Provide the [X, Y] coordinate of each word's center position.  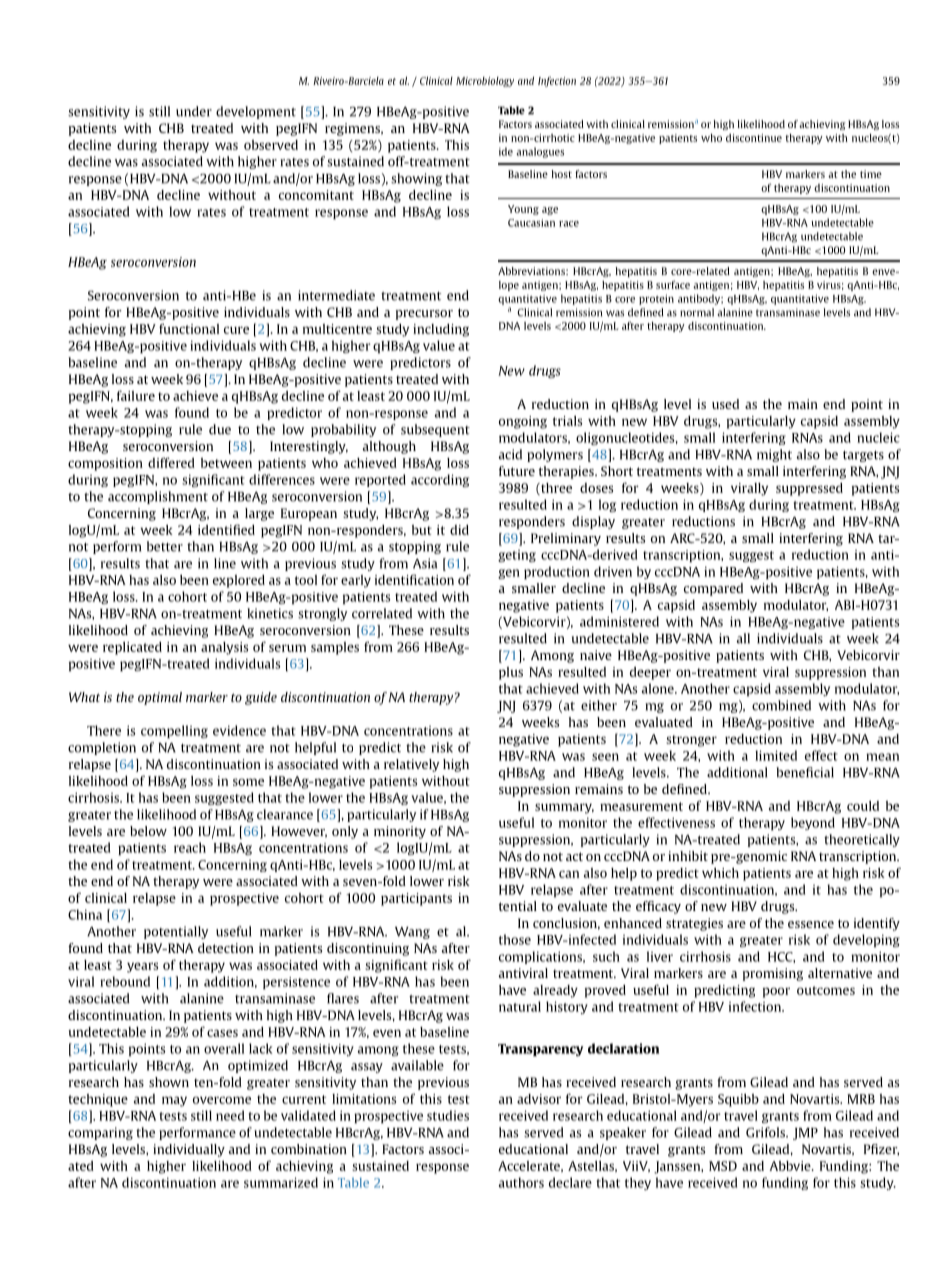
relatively [411, 765]
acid [510, 454]
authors [521, 1182]
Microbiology [485, 82]
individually [189, 1150]
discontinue [754, 138]
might [774, 455]
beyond [813, 823]
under [194, 111]
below [148, 831]
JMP [805, 1134]
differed [171, 462]
